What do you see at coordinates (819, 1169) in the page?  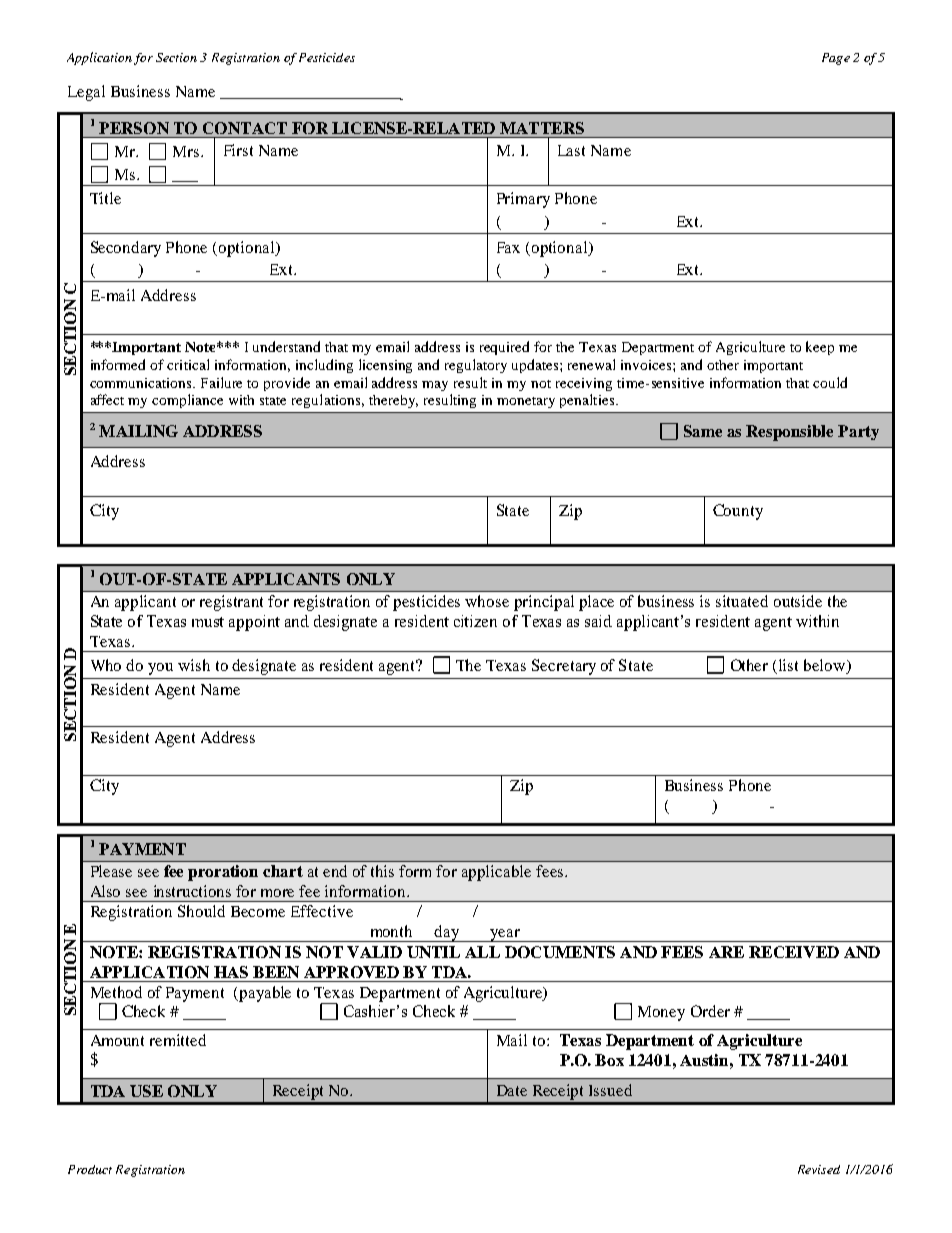 I see `Revised` at bounding box center [819, 1169].
